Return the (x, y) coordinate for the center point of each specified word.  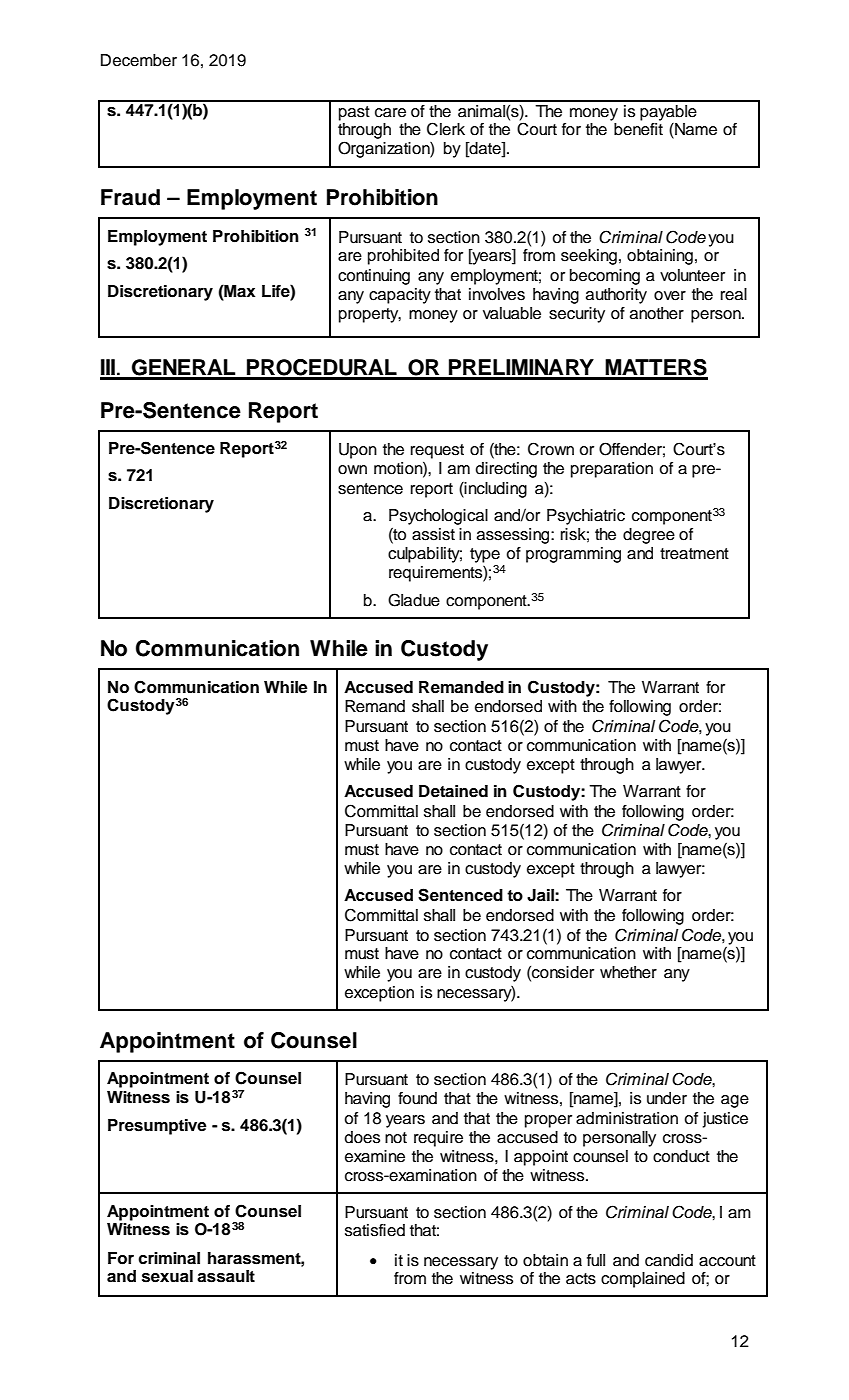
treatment (694, 554)
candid (669, 1260)
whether (628, 972)
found (417, 1098)
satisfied (375, 1230)
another (657, 313)
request (437, 451)
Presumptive (157, 1127)
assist (433, 534)
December (139, 60)
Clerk (446, 129)
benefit (638, 129)
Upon (358, 451)
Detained (453, 791)
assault (226, 1276)
